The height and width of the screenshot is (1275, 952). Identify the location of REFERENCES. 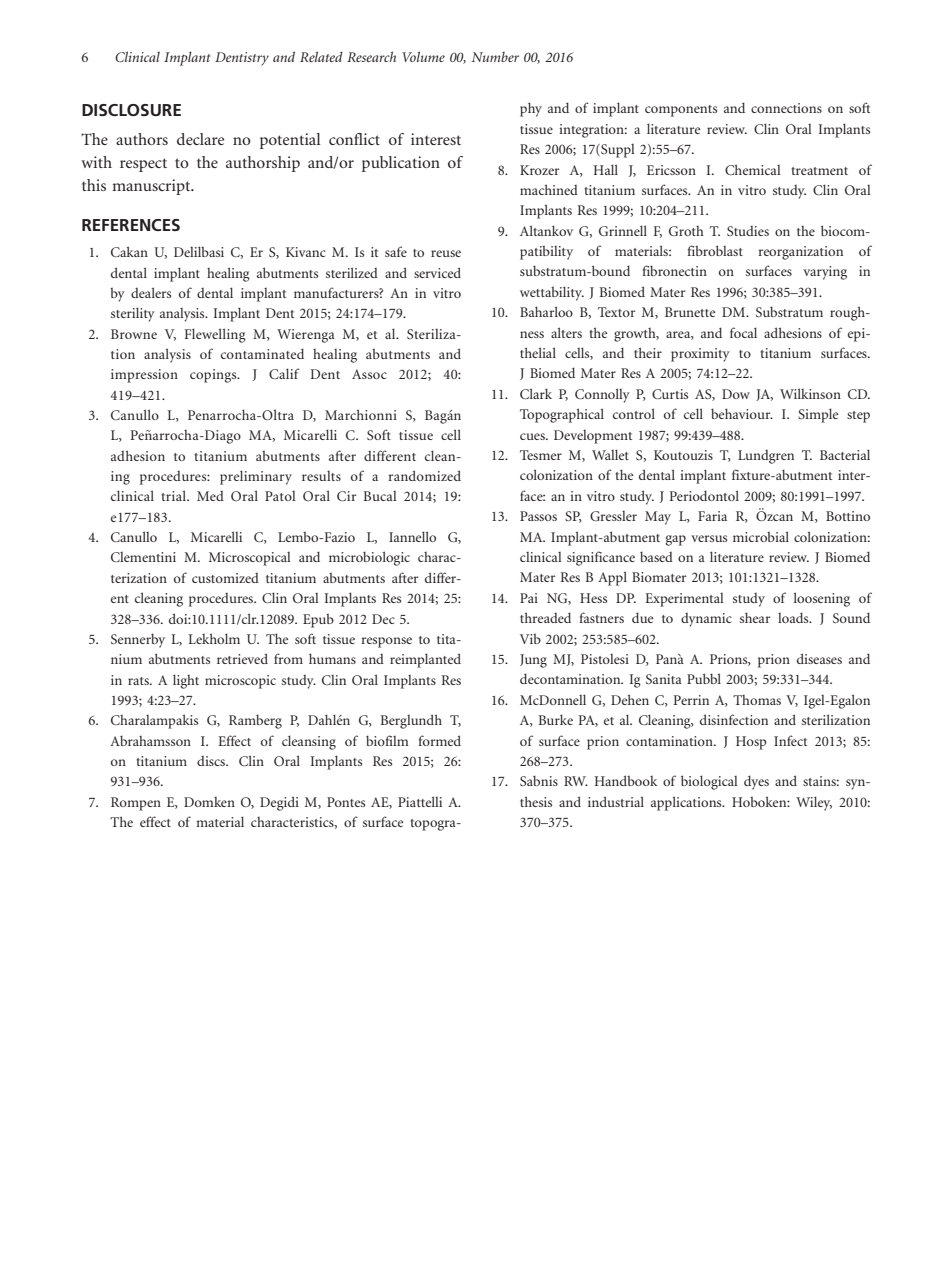
(131, 225).
